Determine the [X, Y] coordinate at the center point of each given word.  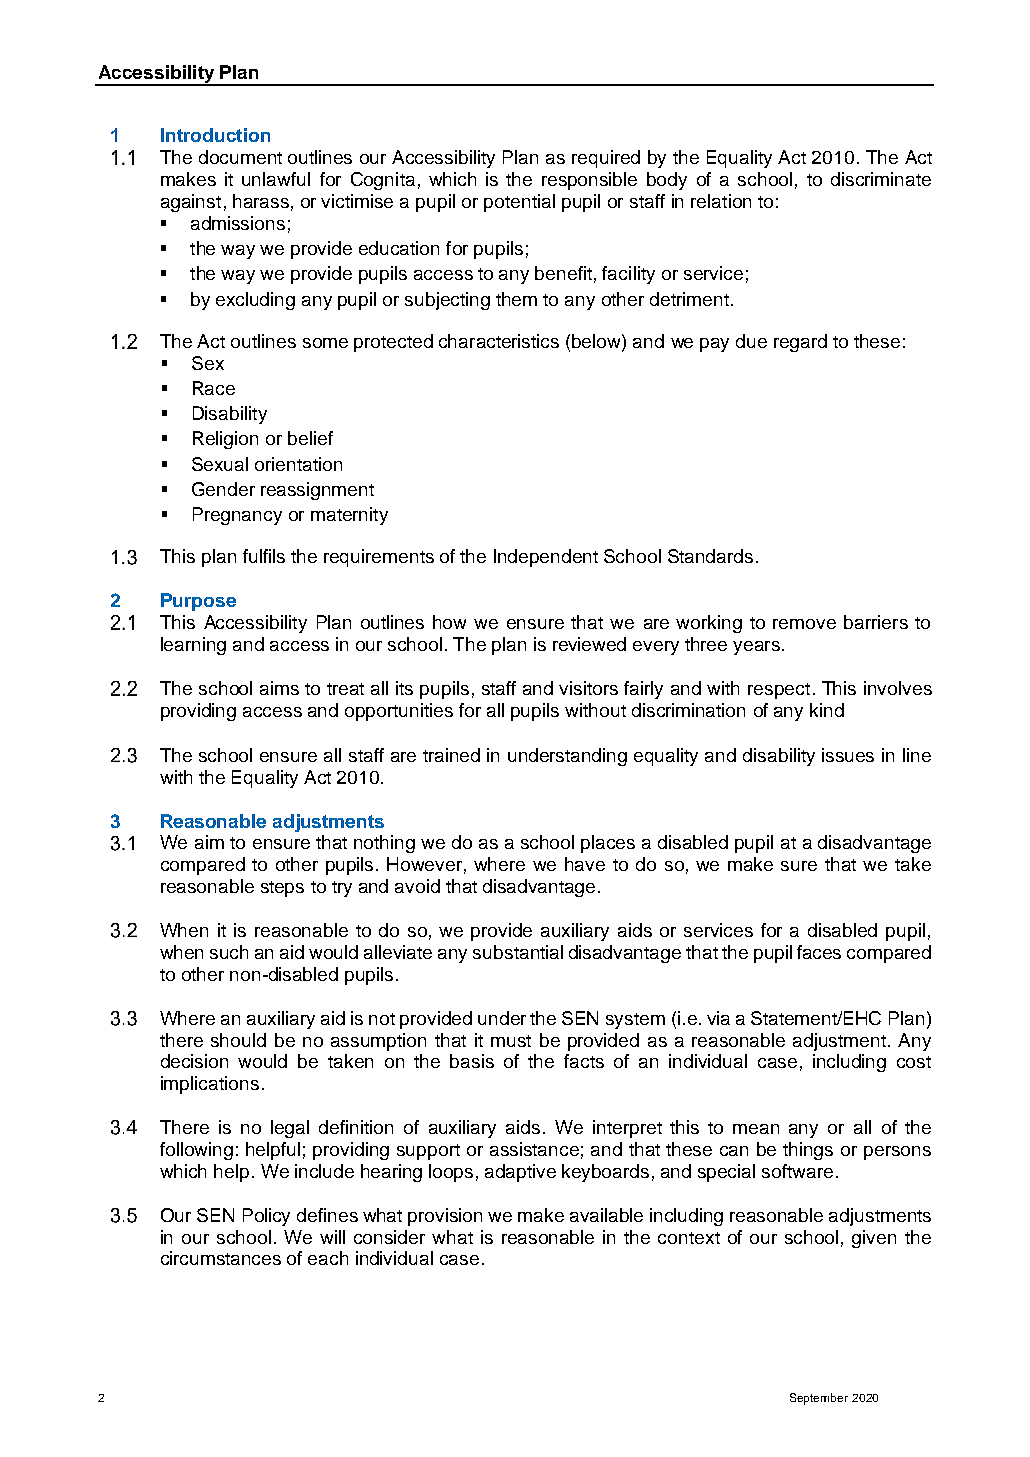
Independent [546, 558]
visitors [588, 688]
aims [279, 688]
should [238, 1040]
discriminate [881, 179]
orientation [298, 464]
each [328, 1258]
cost [914, 1062]
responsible [589, 181]
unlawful [276, 179]
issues [848, 755]
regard [800, 343]
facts [584, 1061]
